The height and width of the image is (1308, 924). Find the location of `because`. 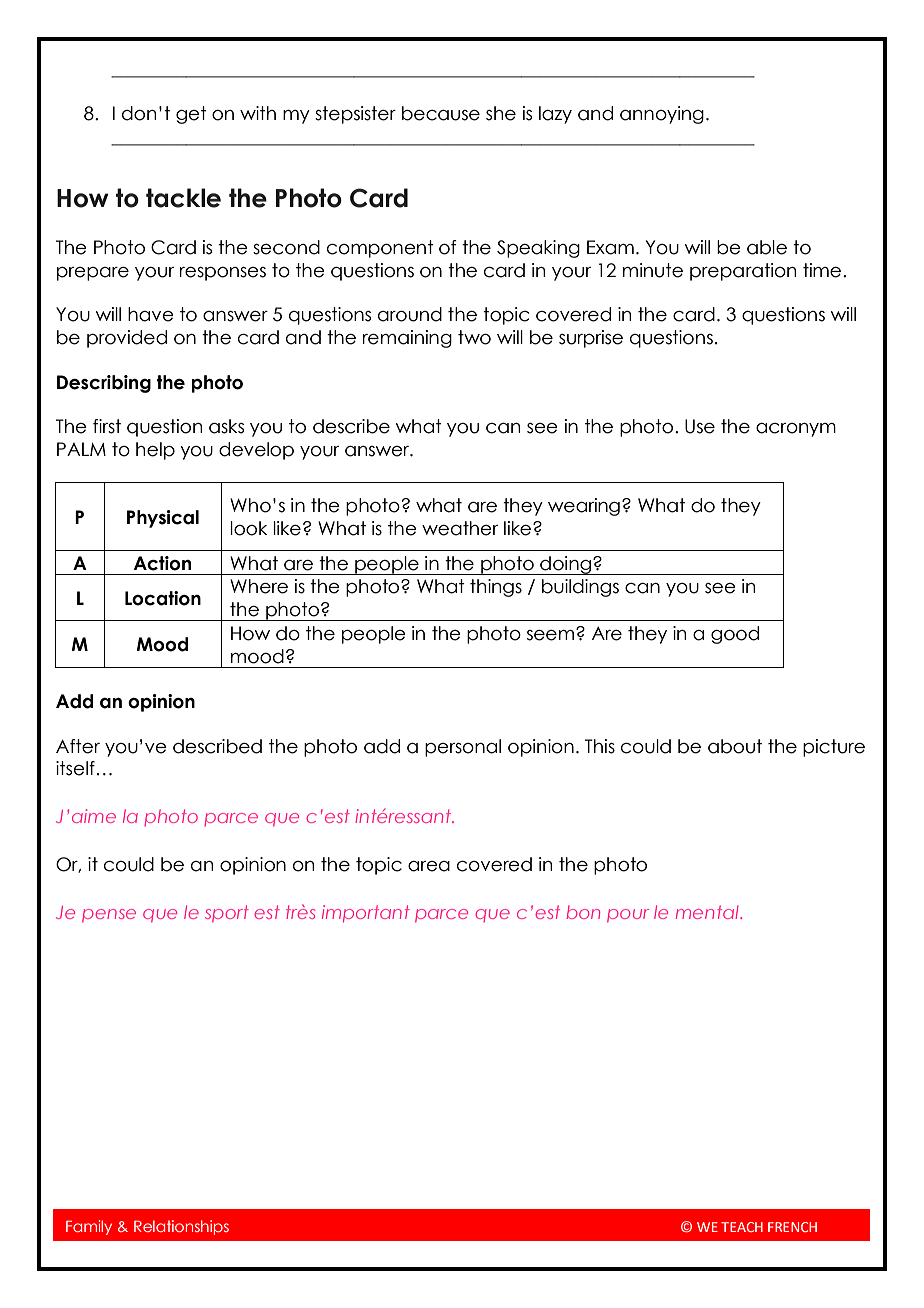

because is located at coordinates (441, 113).
